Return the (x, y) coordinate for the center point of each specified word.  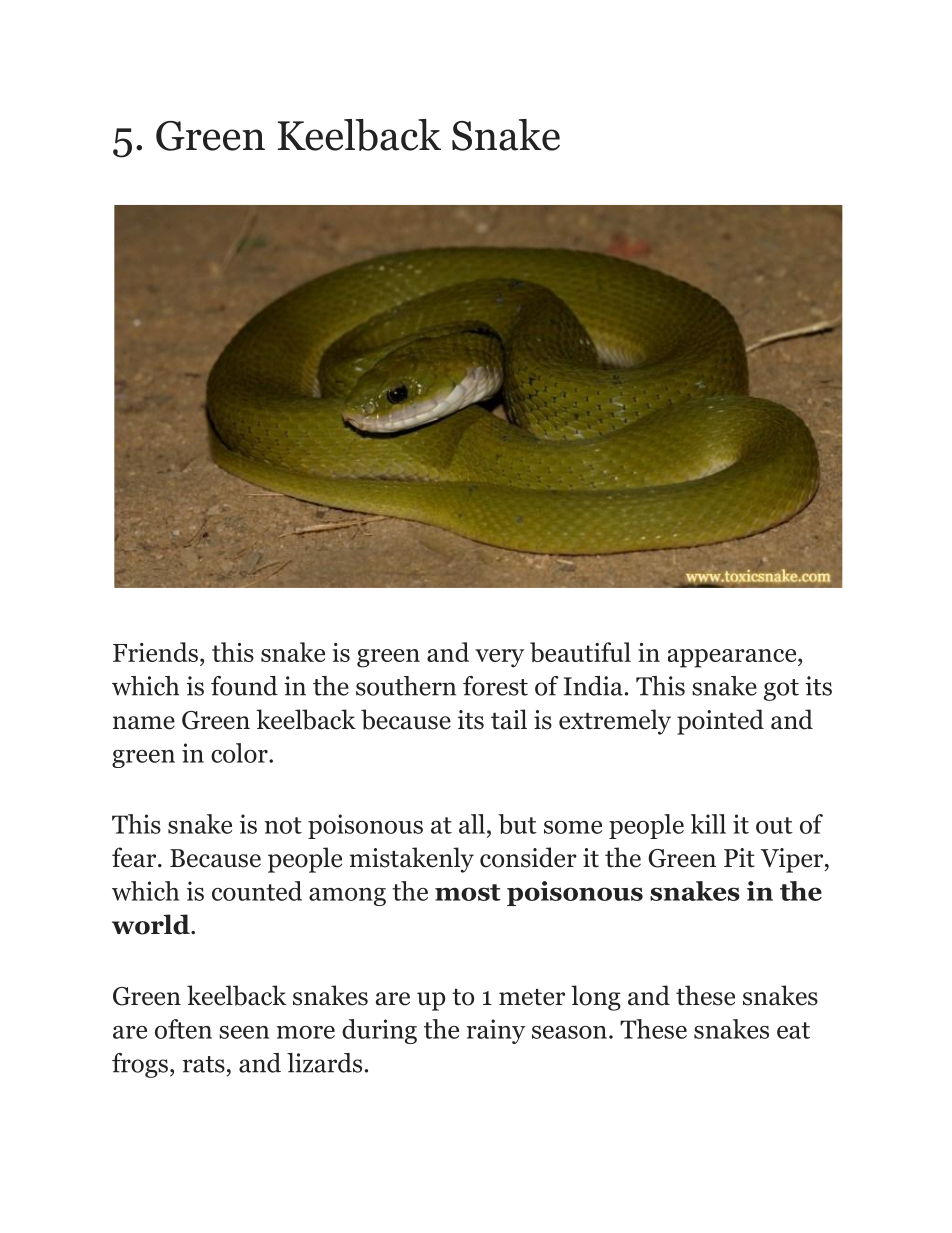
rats (204, 1064)
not (283, 825)
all (472, 824)
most (468, 892)
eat (793, 1030)
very (499, 658)
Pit (739, 858)
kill (708, 824)
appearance (733, 658)
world (152, 924)
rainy (496, 1031)
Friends (155, 652)
